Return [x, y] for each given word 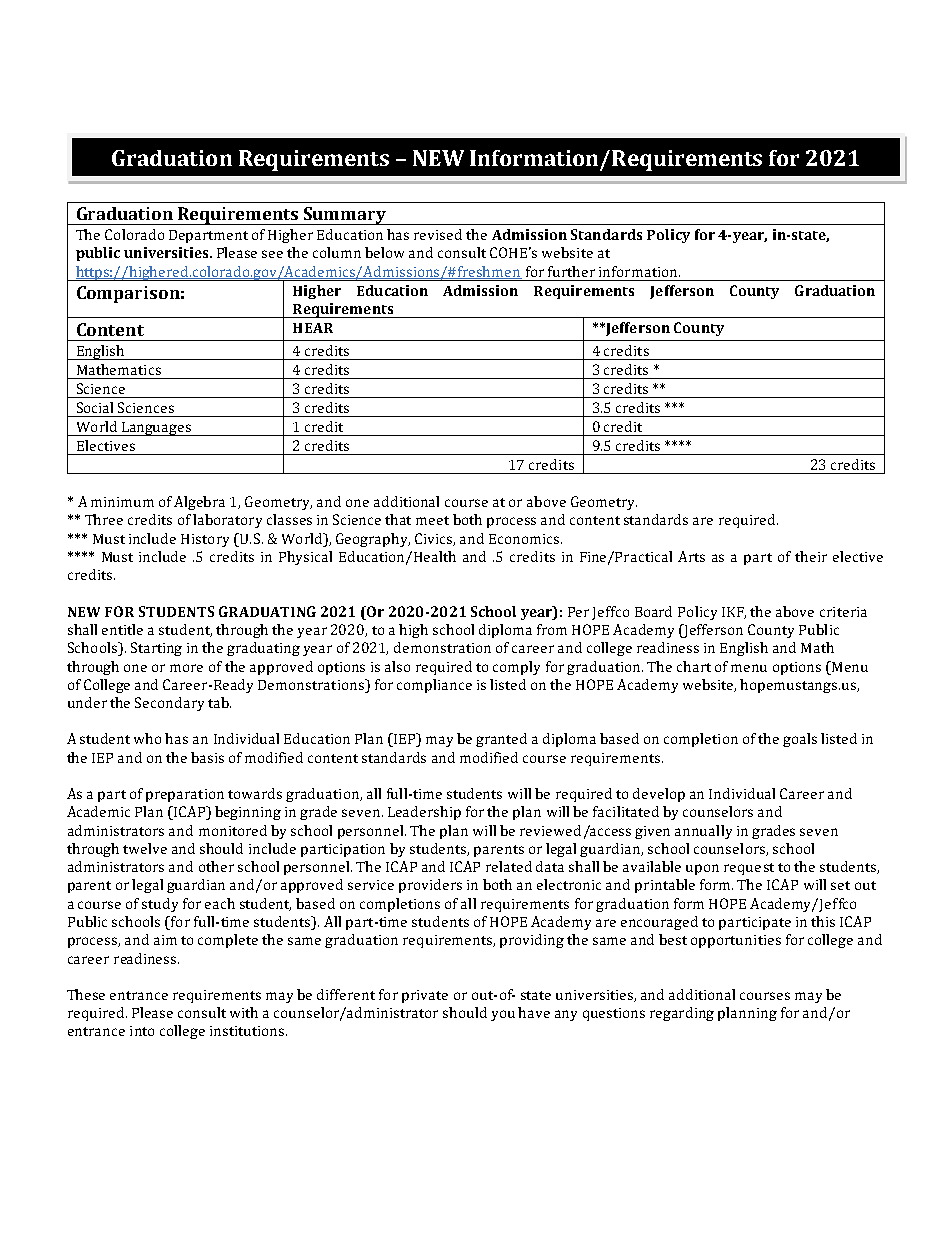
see [272, 254]
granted [501, 740]
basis [207, 757]
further [571, 271]
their [811, 556]
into [142, 1031]
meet [432, 520]
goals [800, 740]
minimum [122, 502]
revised [438, 234]
